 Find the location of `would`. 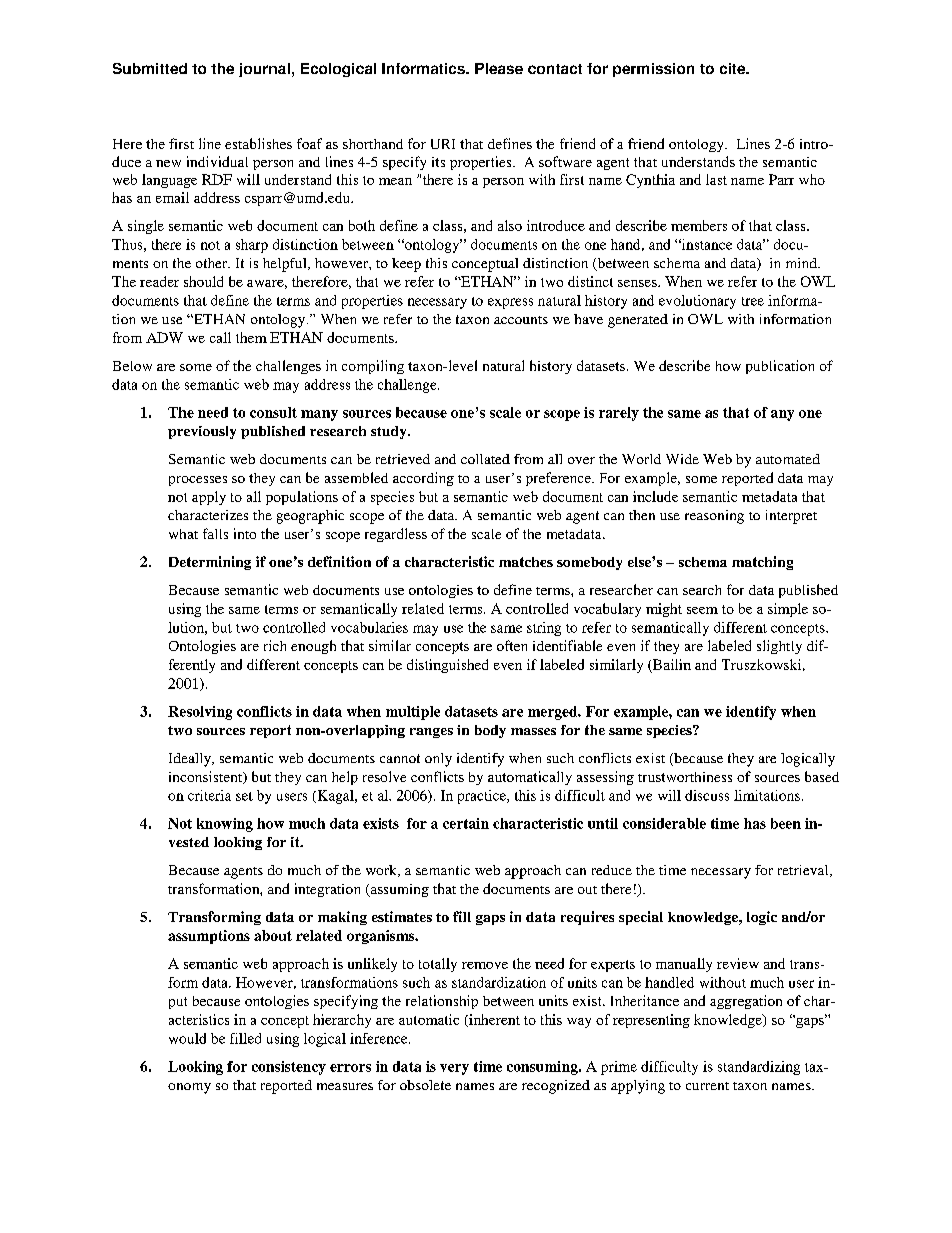

would is located at coordinates (187, 1038).
